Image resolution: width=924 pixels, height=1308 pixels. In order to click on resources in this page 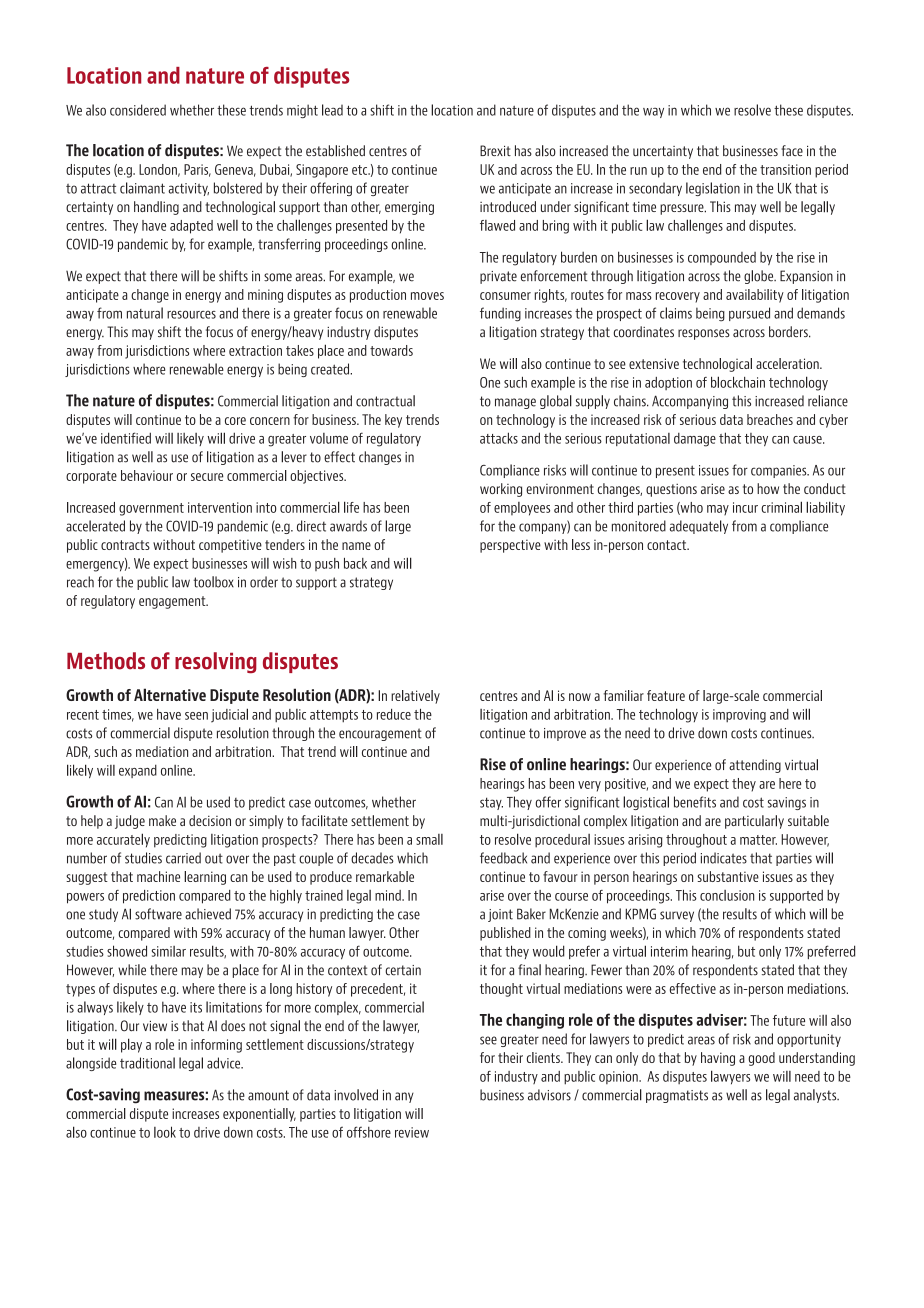, I will do `click(191, 314)`.
